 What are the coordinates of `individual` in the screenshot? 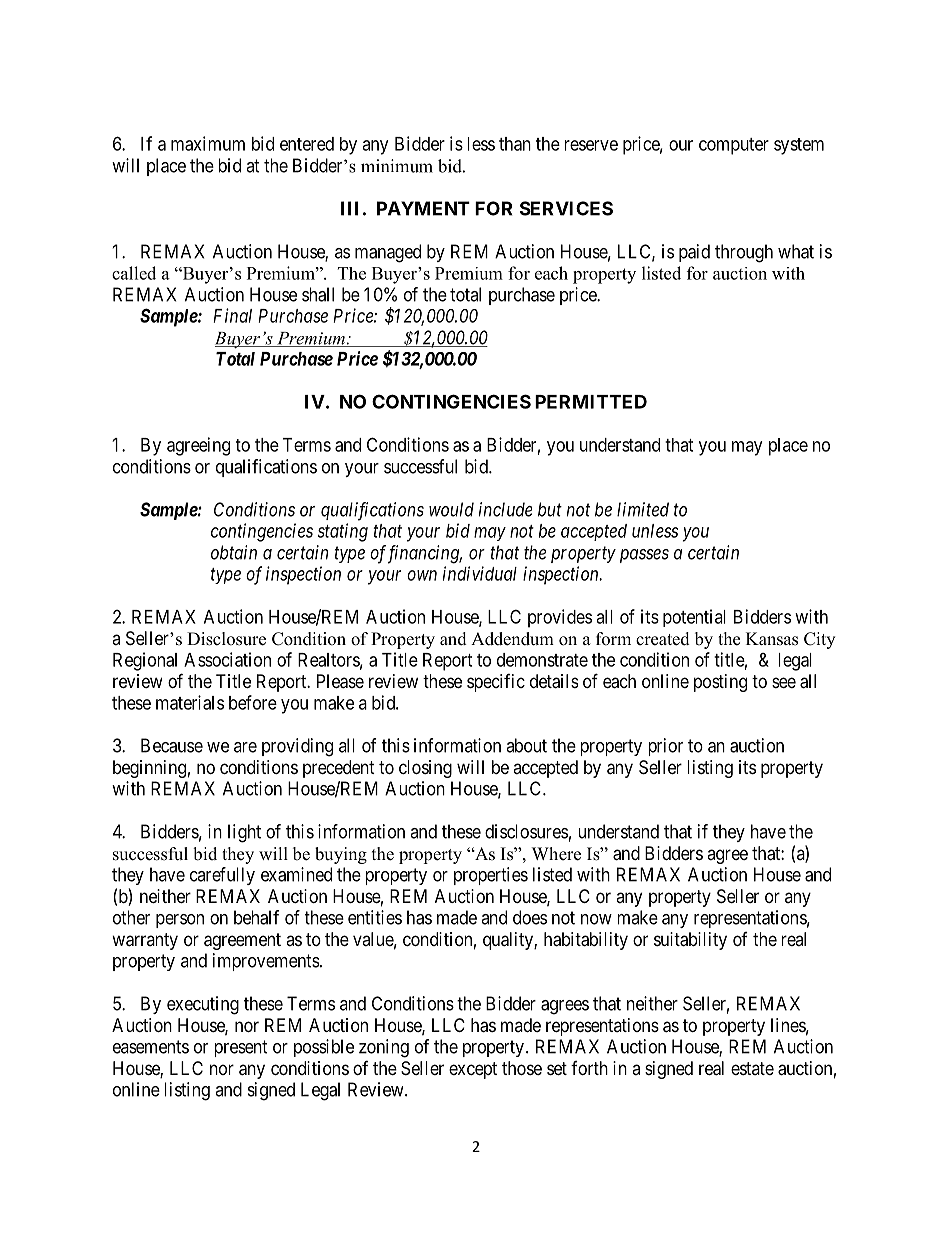 It's located at (480, 573).
